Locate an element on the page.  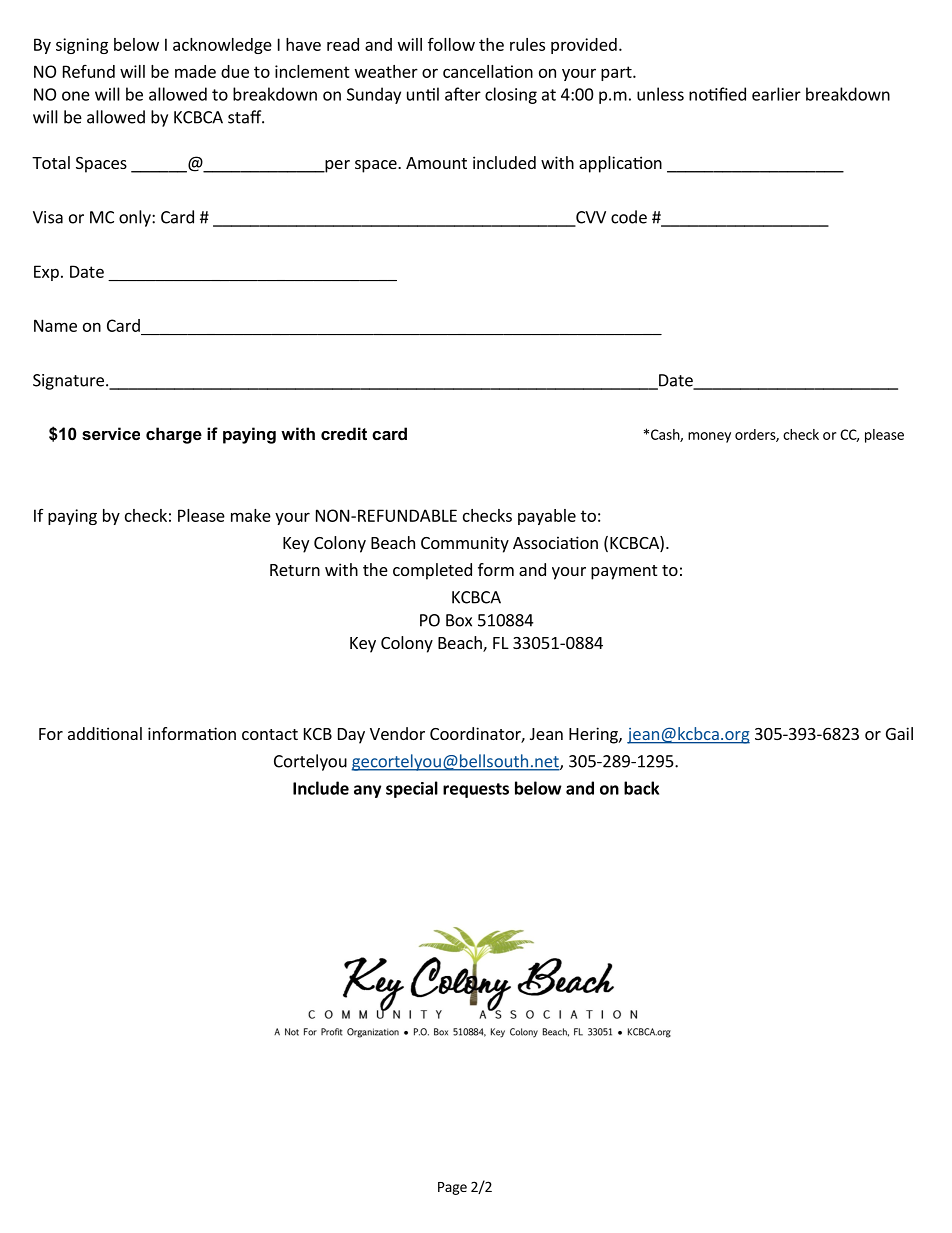
credit is located at coordinates (344, 433).
